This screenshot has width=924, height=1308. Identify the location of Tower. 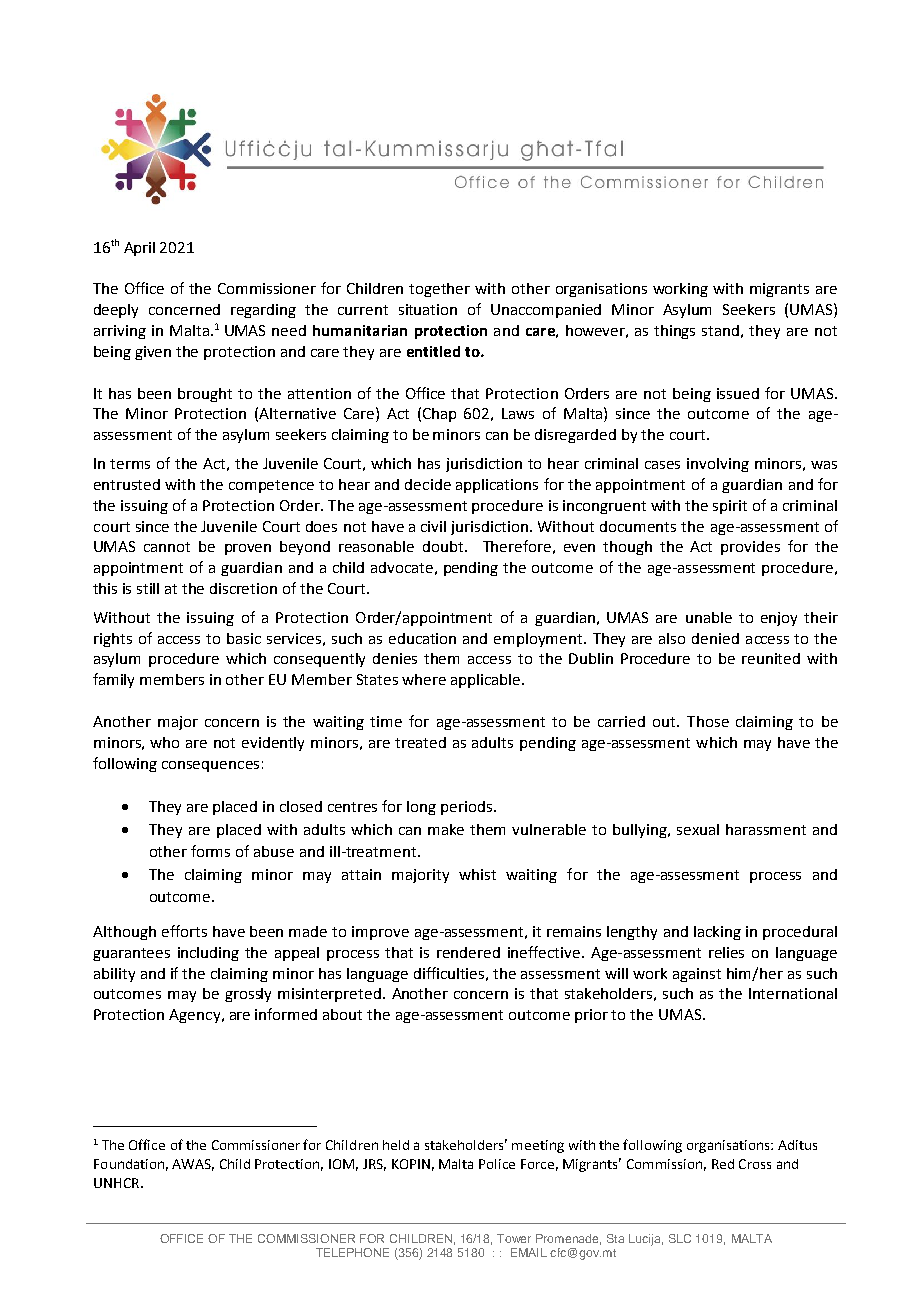
(514, 1238).
